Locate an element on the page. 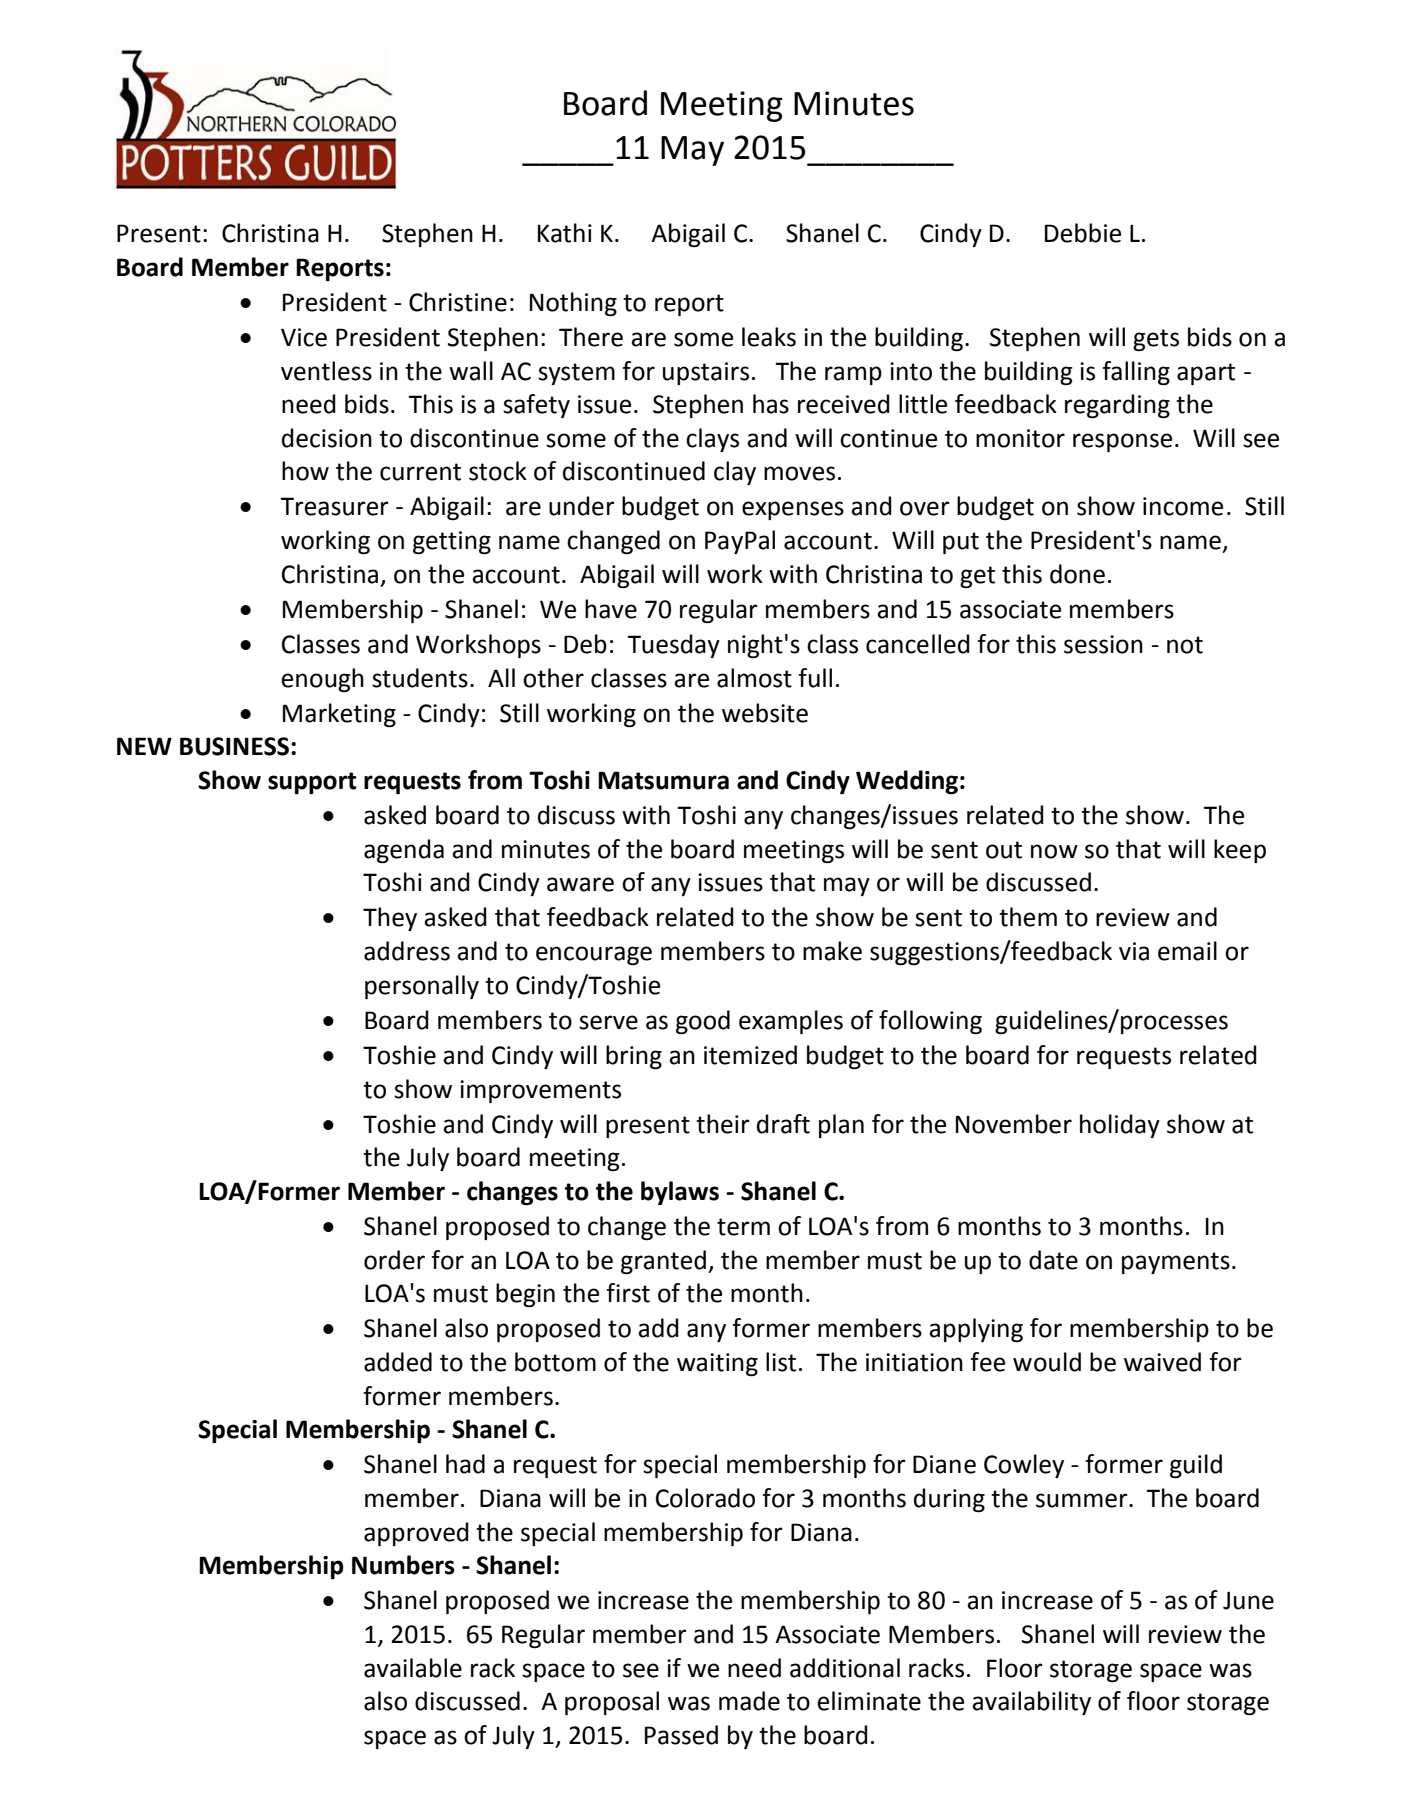 Image resolution: width=1404 pixels, height=1818 pixels. bylaws is located at coordinates (680, 1193).
